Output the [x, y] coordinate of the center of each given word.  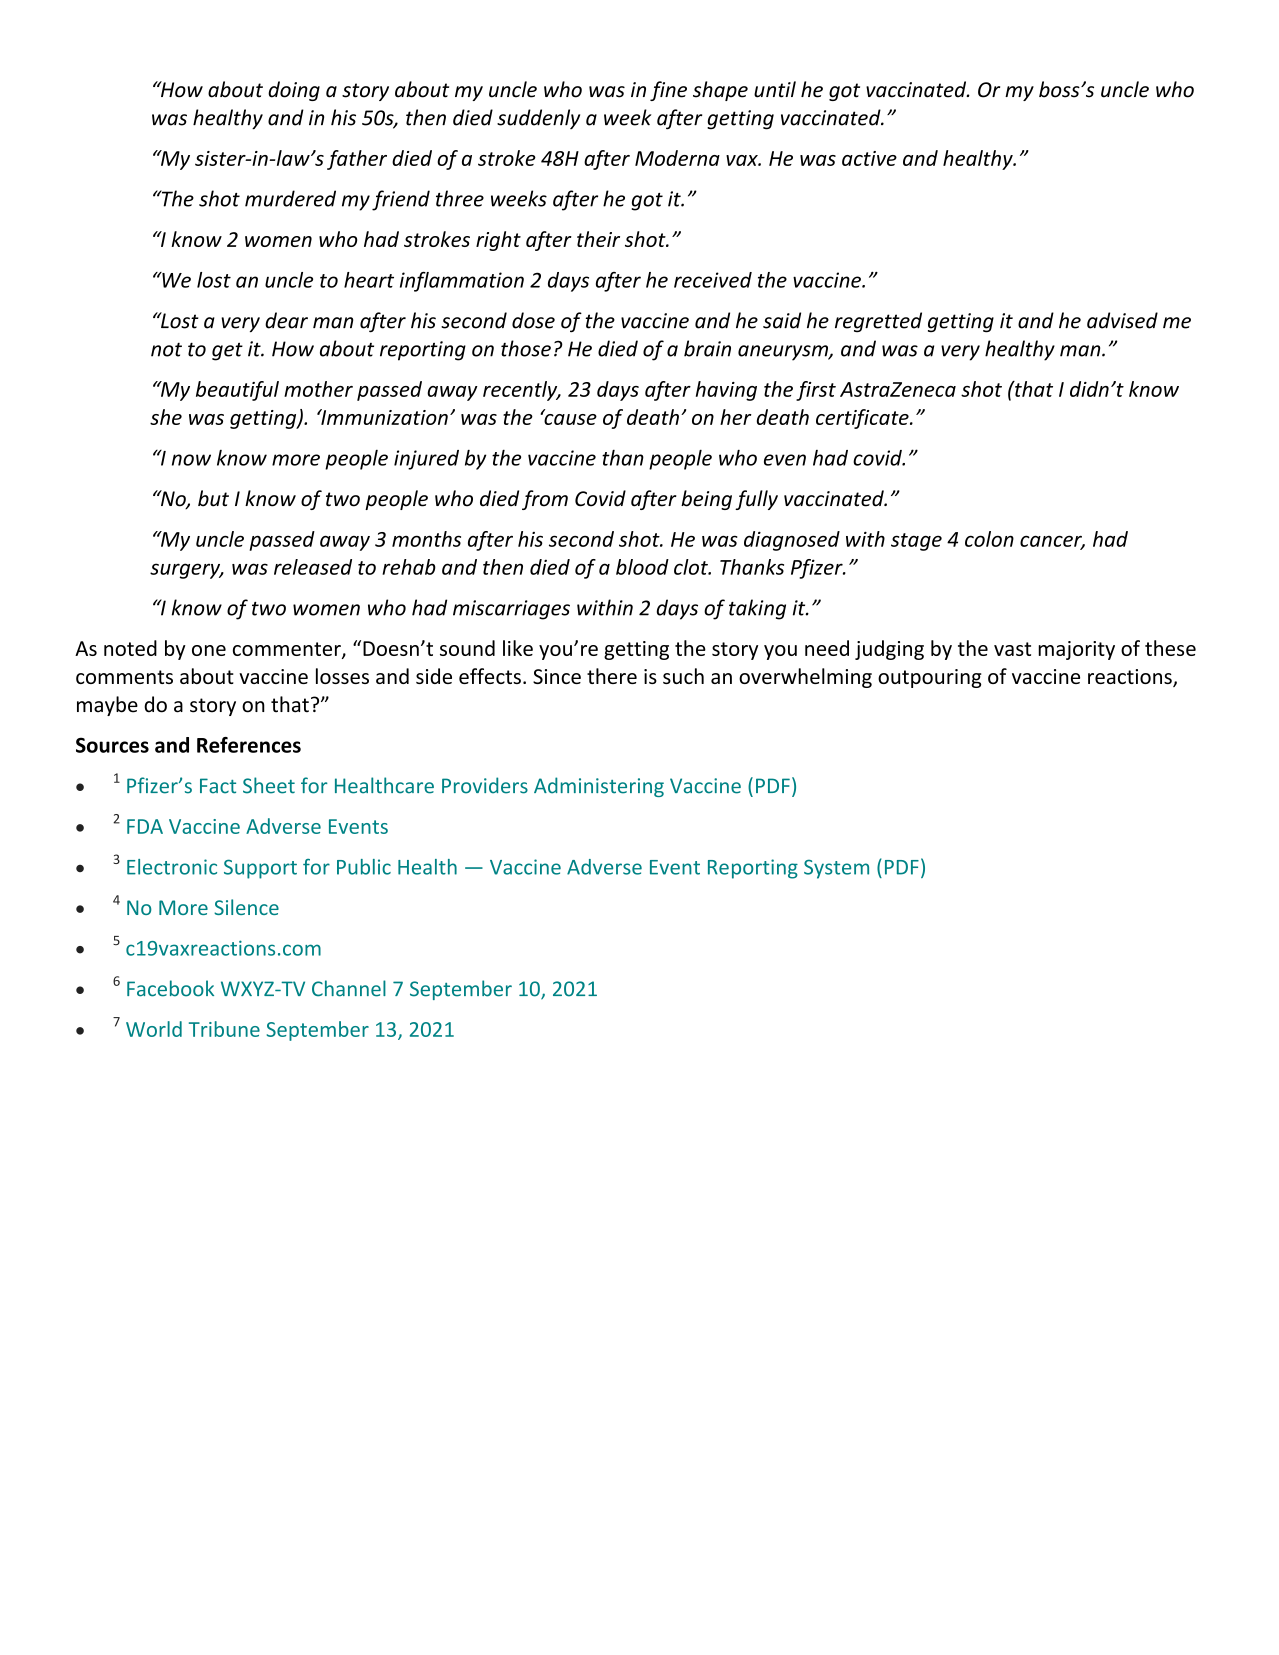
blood [642, 567]
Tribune [224, 1029]
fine [668, 91]
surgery [186, 571]
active [869, 158]
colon [989, 539]
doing [294, 91]
